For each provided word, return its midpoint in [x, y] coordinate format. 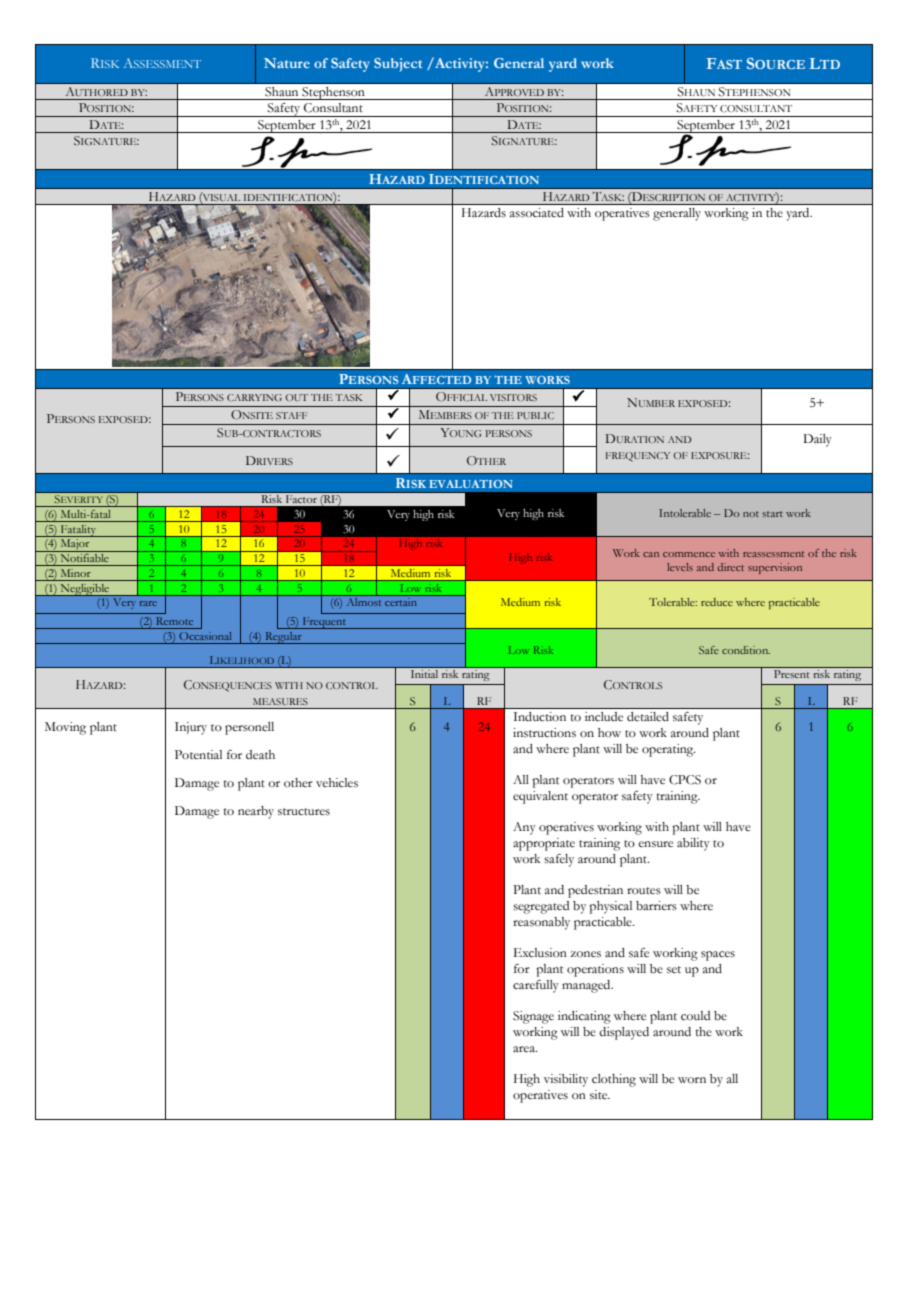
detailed [648, 717]
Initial [424, 674]
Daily [817, 440]
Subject [398, 65]
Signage [533, 1017]
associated [537, 212]
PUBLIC [535, 415]
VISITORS [513, 397]
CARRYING [254, 397]
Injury [191, 728]
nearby [256, 812]
